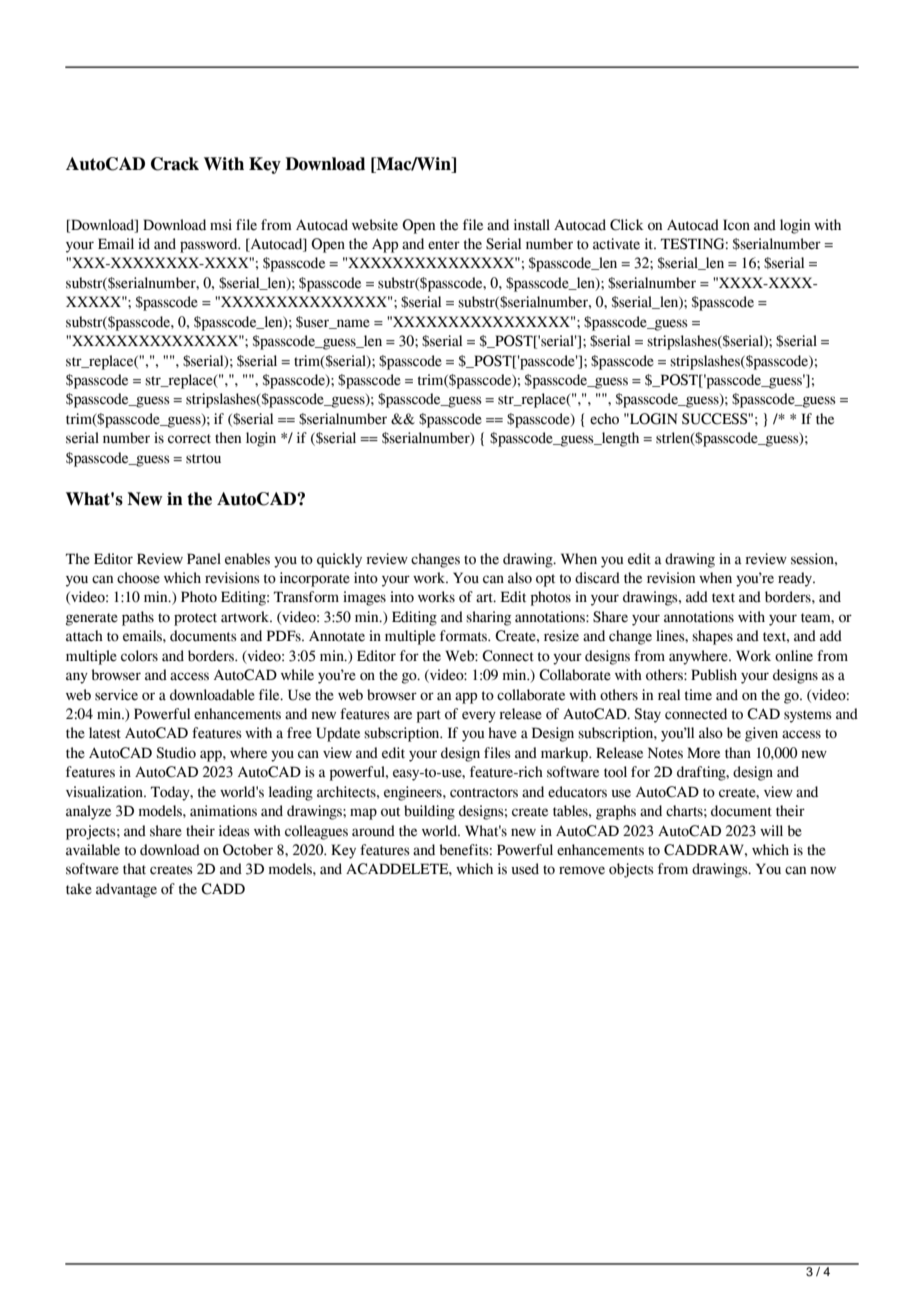  Describe the element at coordinates (339, 560) in the screenshot. I see `quickly` at that location.
